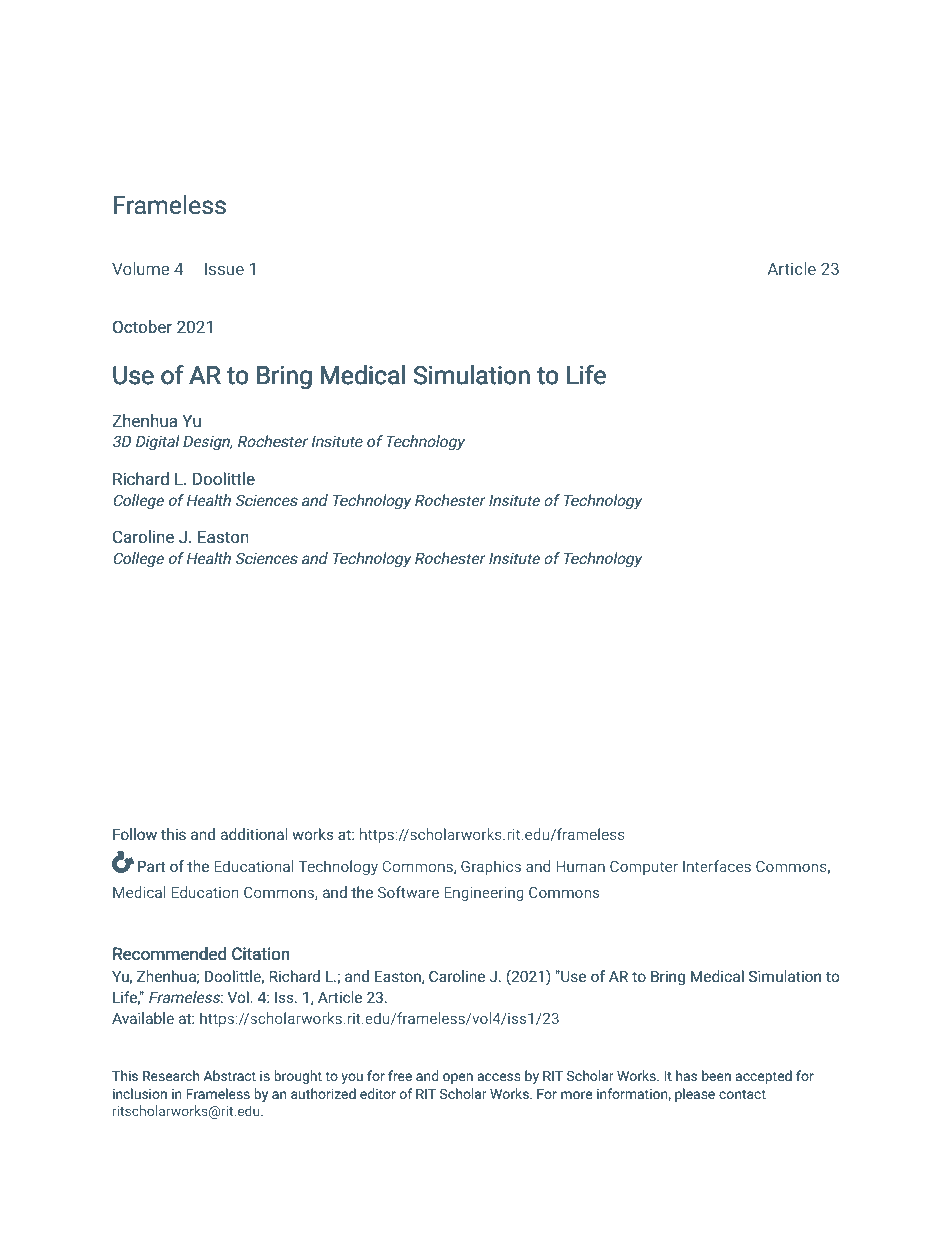  I want to click on Volume, so click(140, 268).
